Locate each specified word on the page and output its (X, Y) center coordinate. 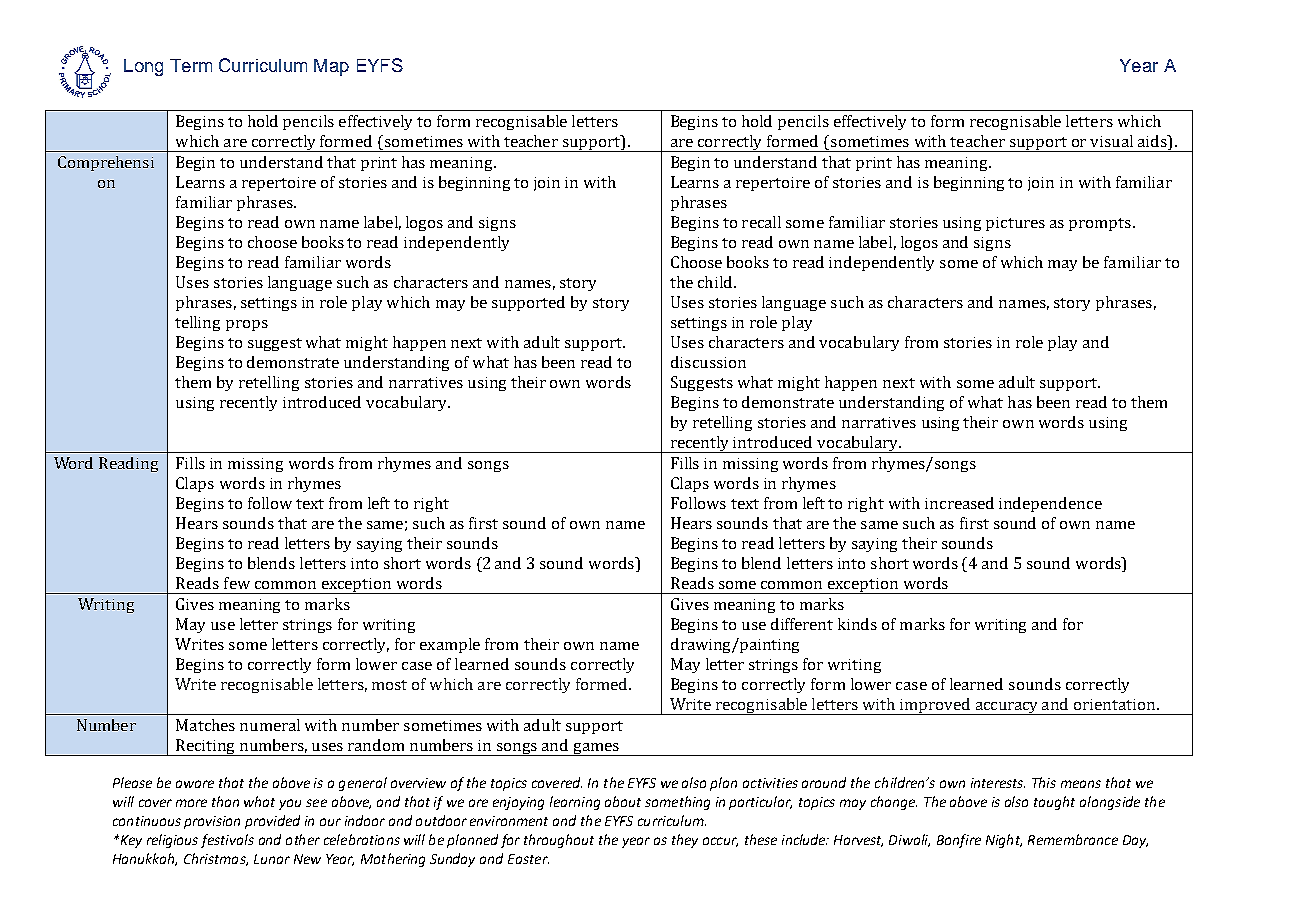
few (237, 583)
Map (331, 67)
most (389, 685)
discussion (708, 362)
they (685, 841)
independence (1050, 504)
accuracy (1007, 708)
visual (1111, 141)
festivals (227, 841)
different (802, 624)
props (247, 325)
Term (191, 65)
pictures (1015, 224)
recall (761, 222)
